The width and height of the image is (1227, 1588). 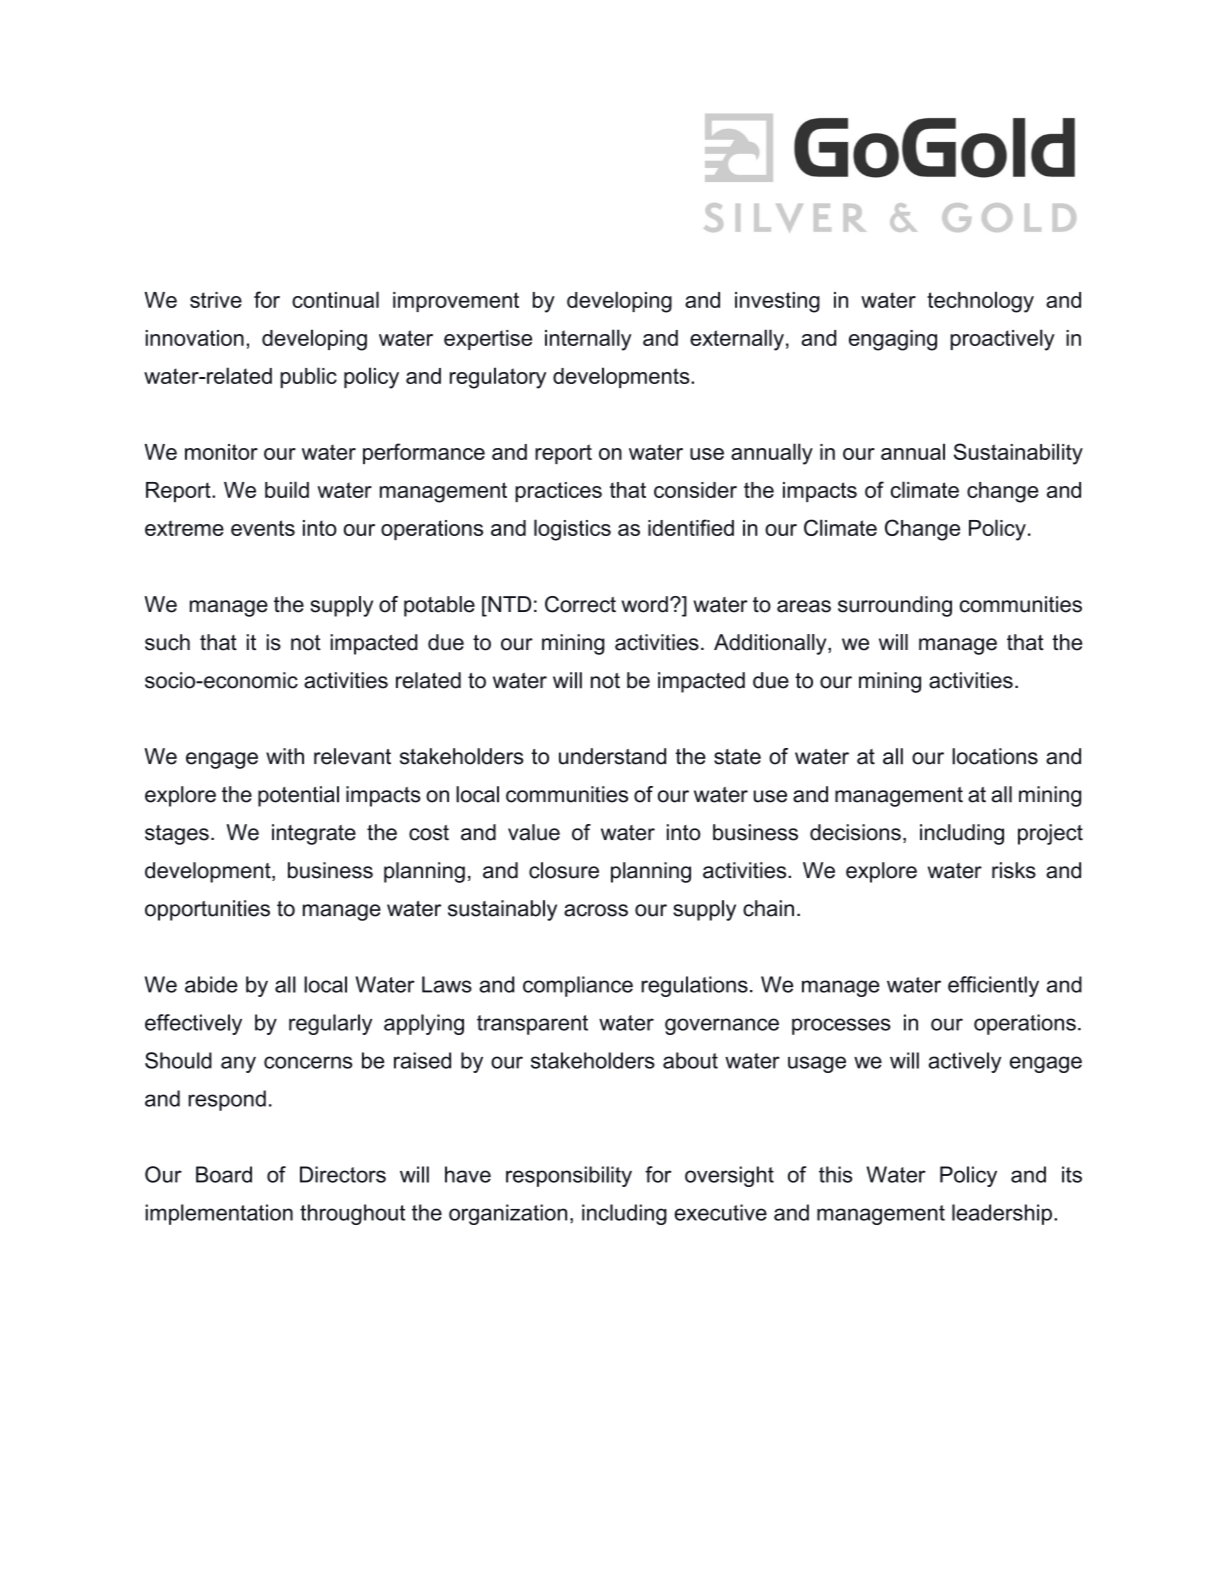 What do you see at coordinates (980, 302) in the image?
I see `technology` at bounding box center [980, 302].
